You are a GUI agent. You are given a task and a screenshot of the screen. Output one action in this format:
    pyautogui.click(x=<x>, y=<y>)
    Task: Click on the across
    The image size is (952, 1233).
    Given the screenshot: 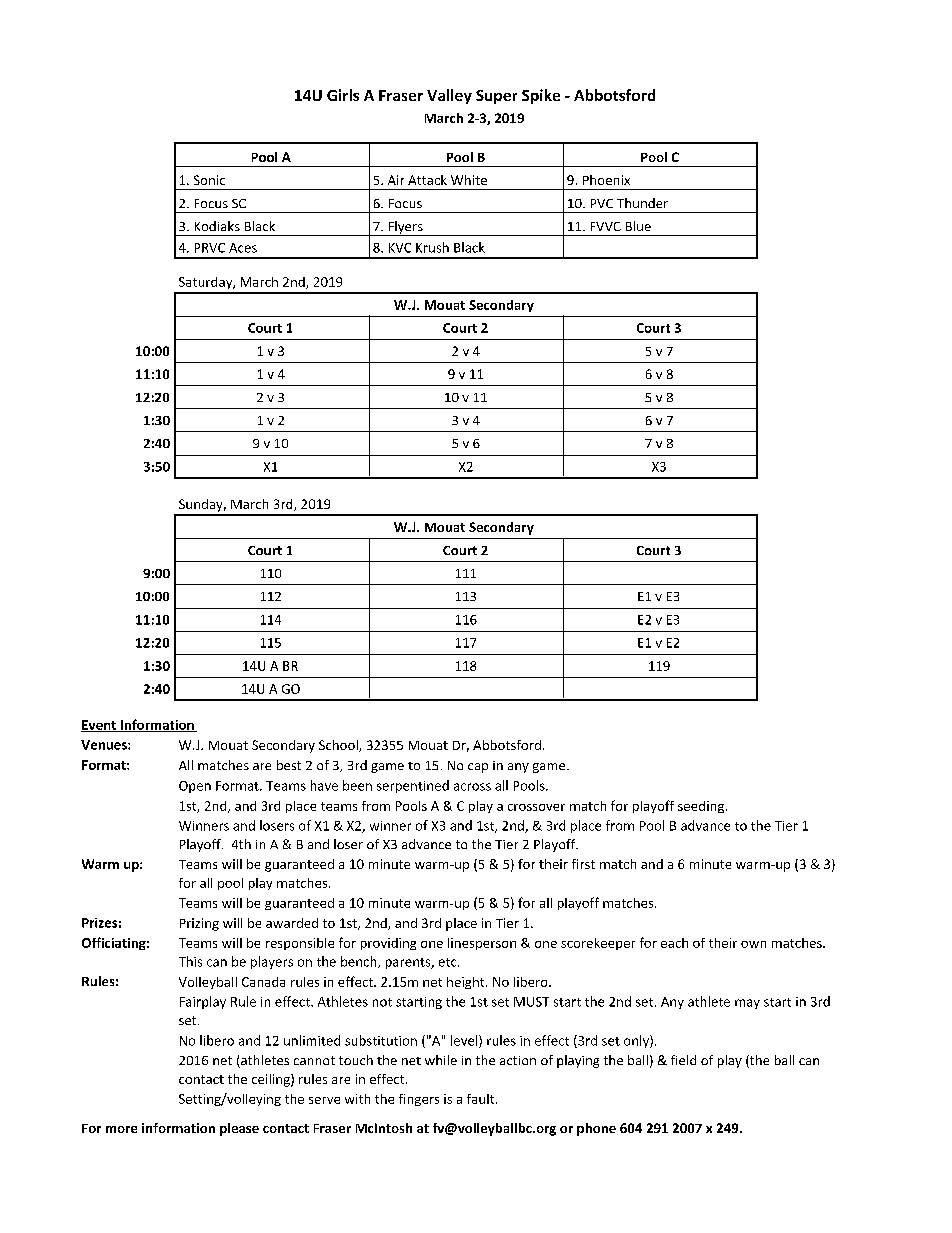 What is the action you would take?
    pyautogui.click(x=472, y=787)
